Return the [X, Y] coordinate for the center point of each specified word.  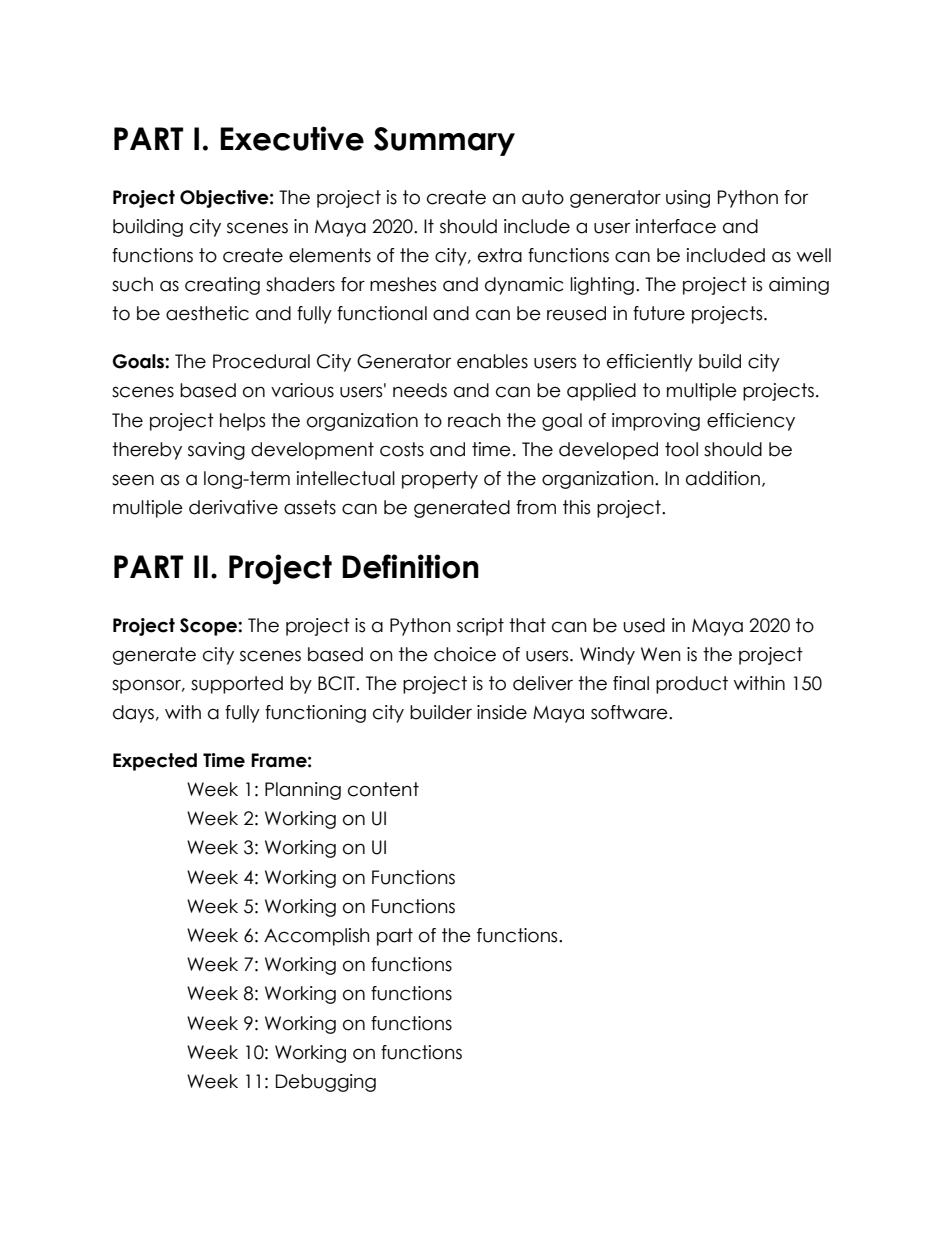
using [688, 199]
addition [723, 478]
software [630, 712]
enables [492, 361]
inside [502, 712]
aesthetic [207, 313]
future [659, 313]
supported [237, 685]
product [692, 685]
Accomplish [317, 937]
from [536, 507]
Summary [444, 141]
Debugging [326, 1083]
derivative [233, 507]
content [383, 789]
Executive [292, 138]
